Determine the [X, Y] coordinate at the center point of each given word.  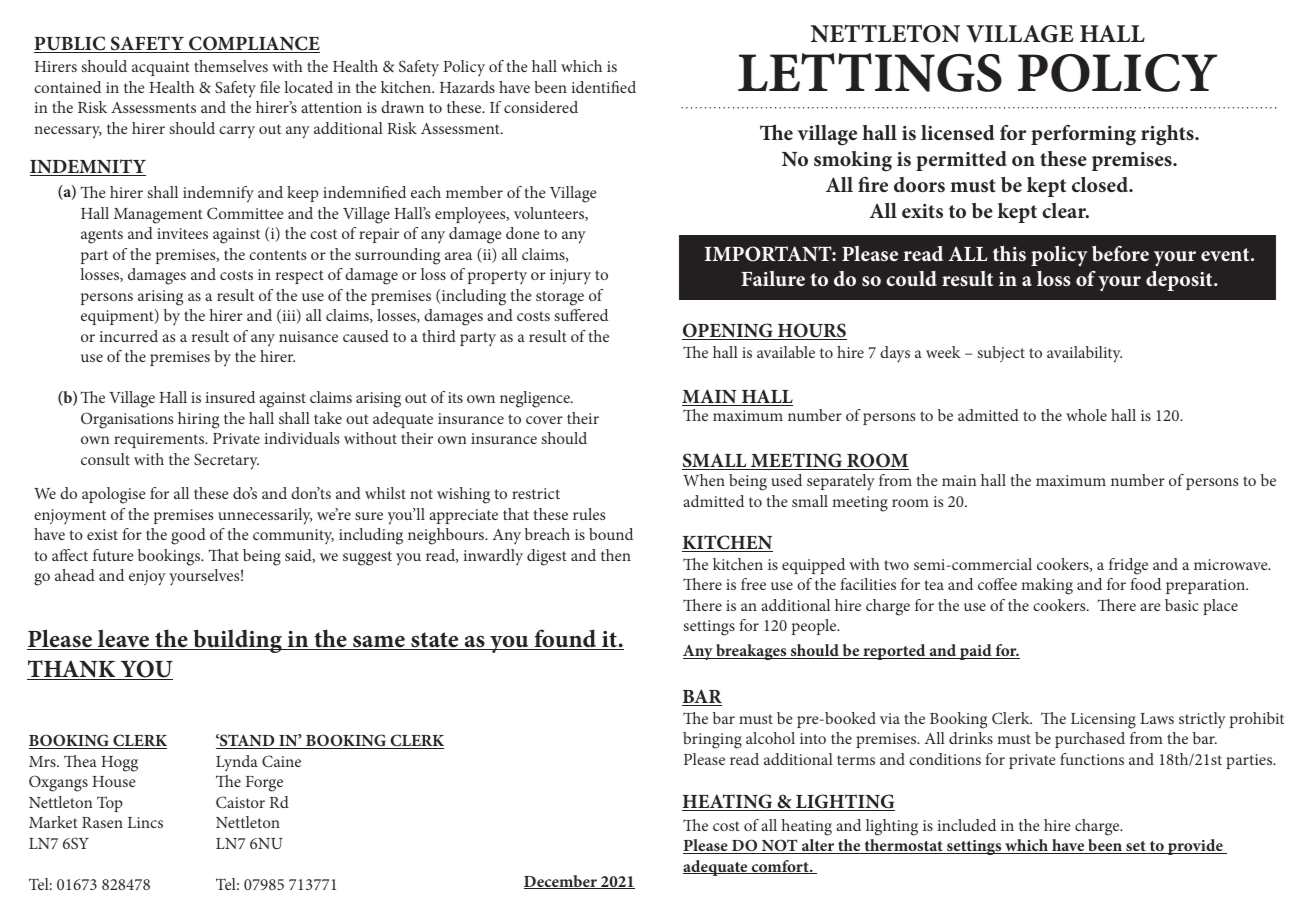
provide [1195, 847]
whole [1086, 415]
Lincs [145, 822]
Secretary [226, 461]
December [561, 882]
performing [1083, 135]
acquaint [161, 68]
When [704, 480]
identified [604, 87]
